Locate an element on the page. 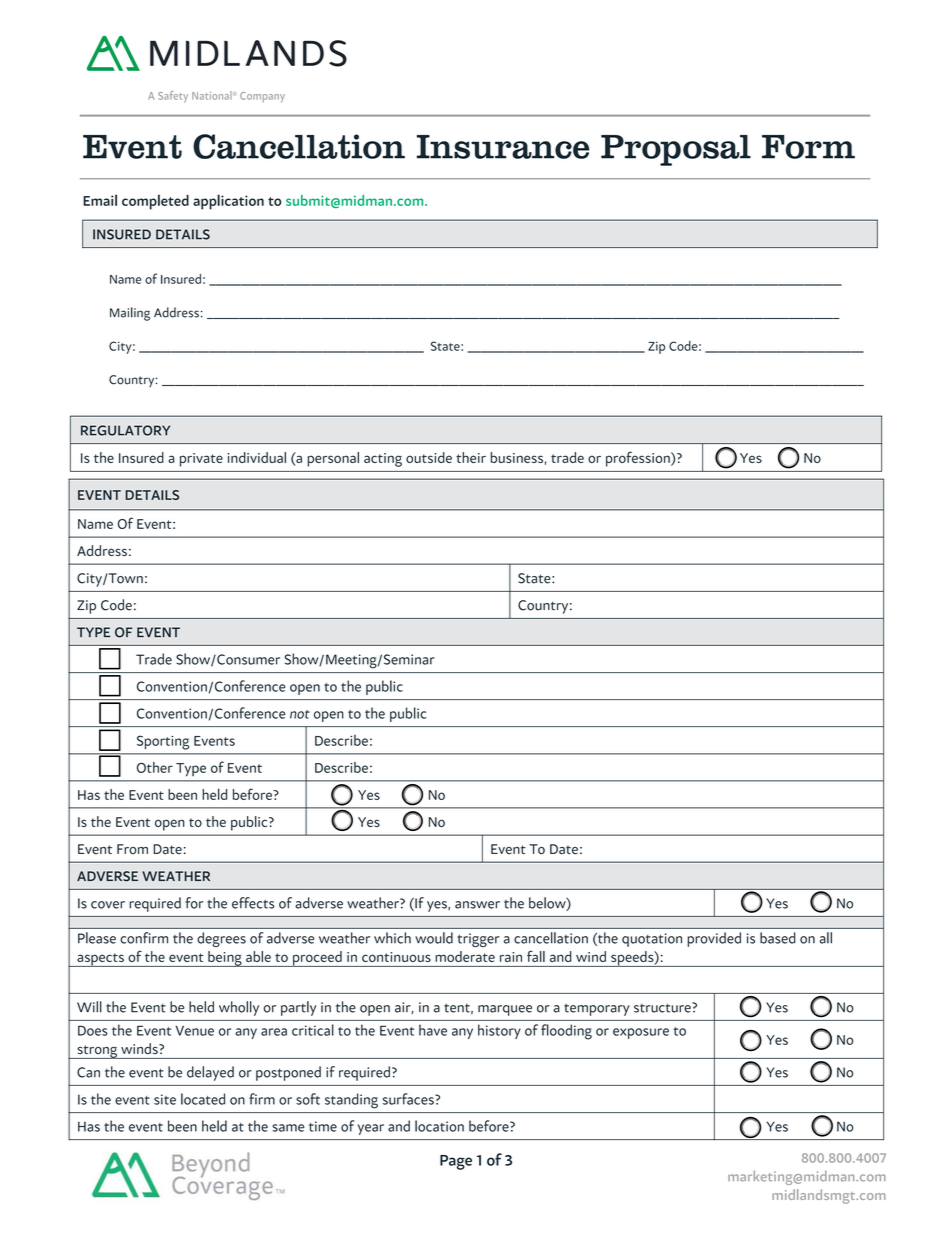 The height and width of the page is (1233, 952). based is located at coordinates (778, 938).
